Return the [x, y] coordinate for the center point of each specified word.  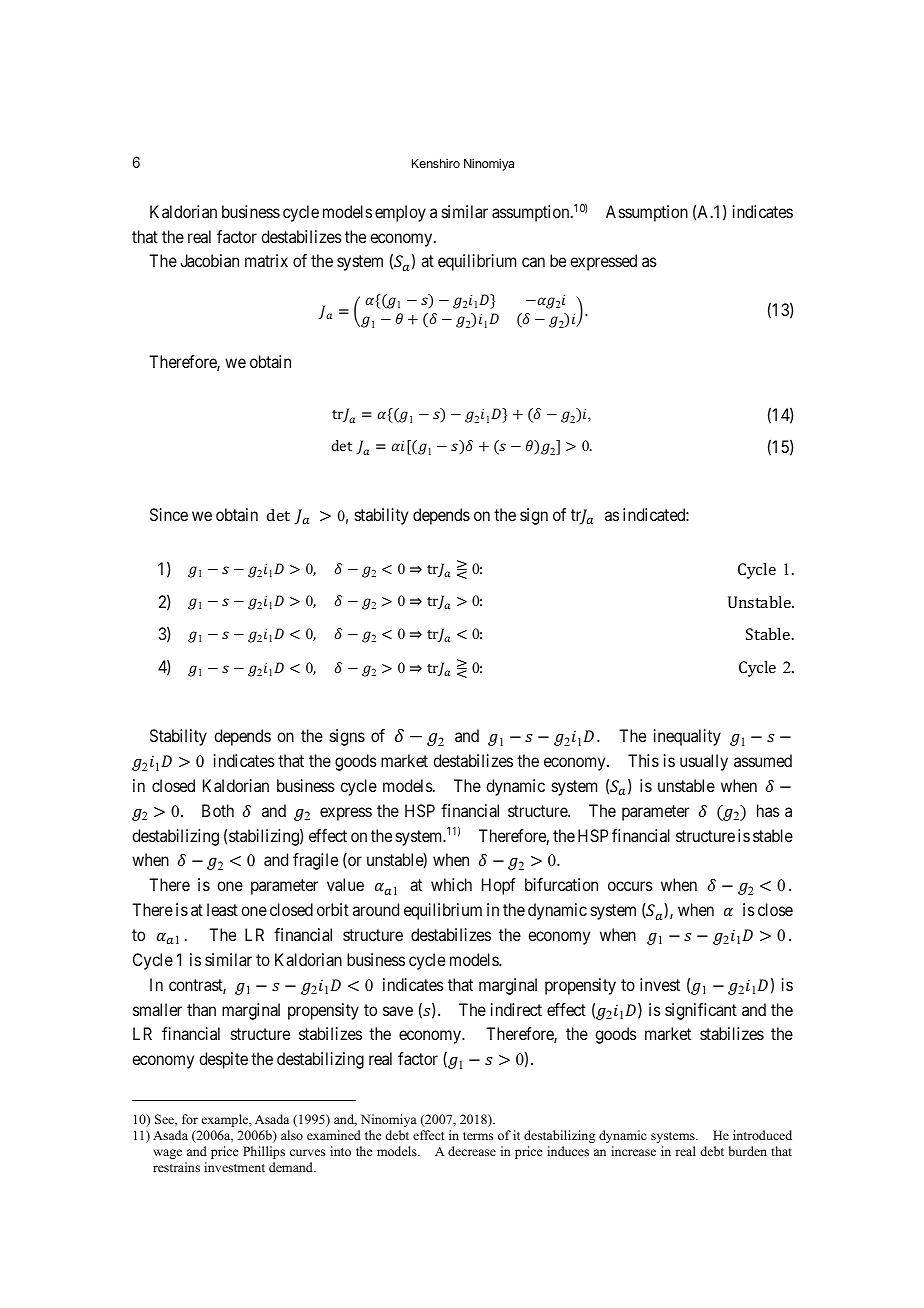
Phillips [264, 1152]
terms [478, 1136]
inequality [687, 737]
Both [218, 810]
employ [400, 213]
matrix [266, 260]
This [643, 760]
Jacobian [209, 260]
